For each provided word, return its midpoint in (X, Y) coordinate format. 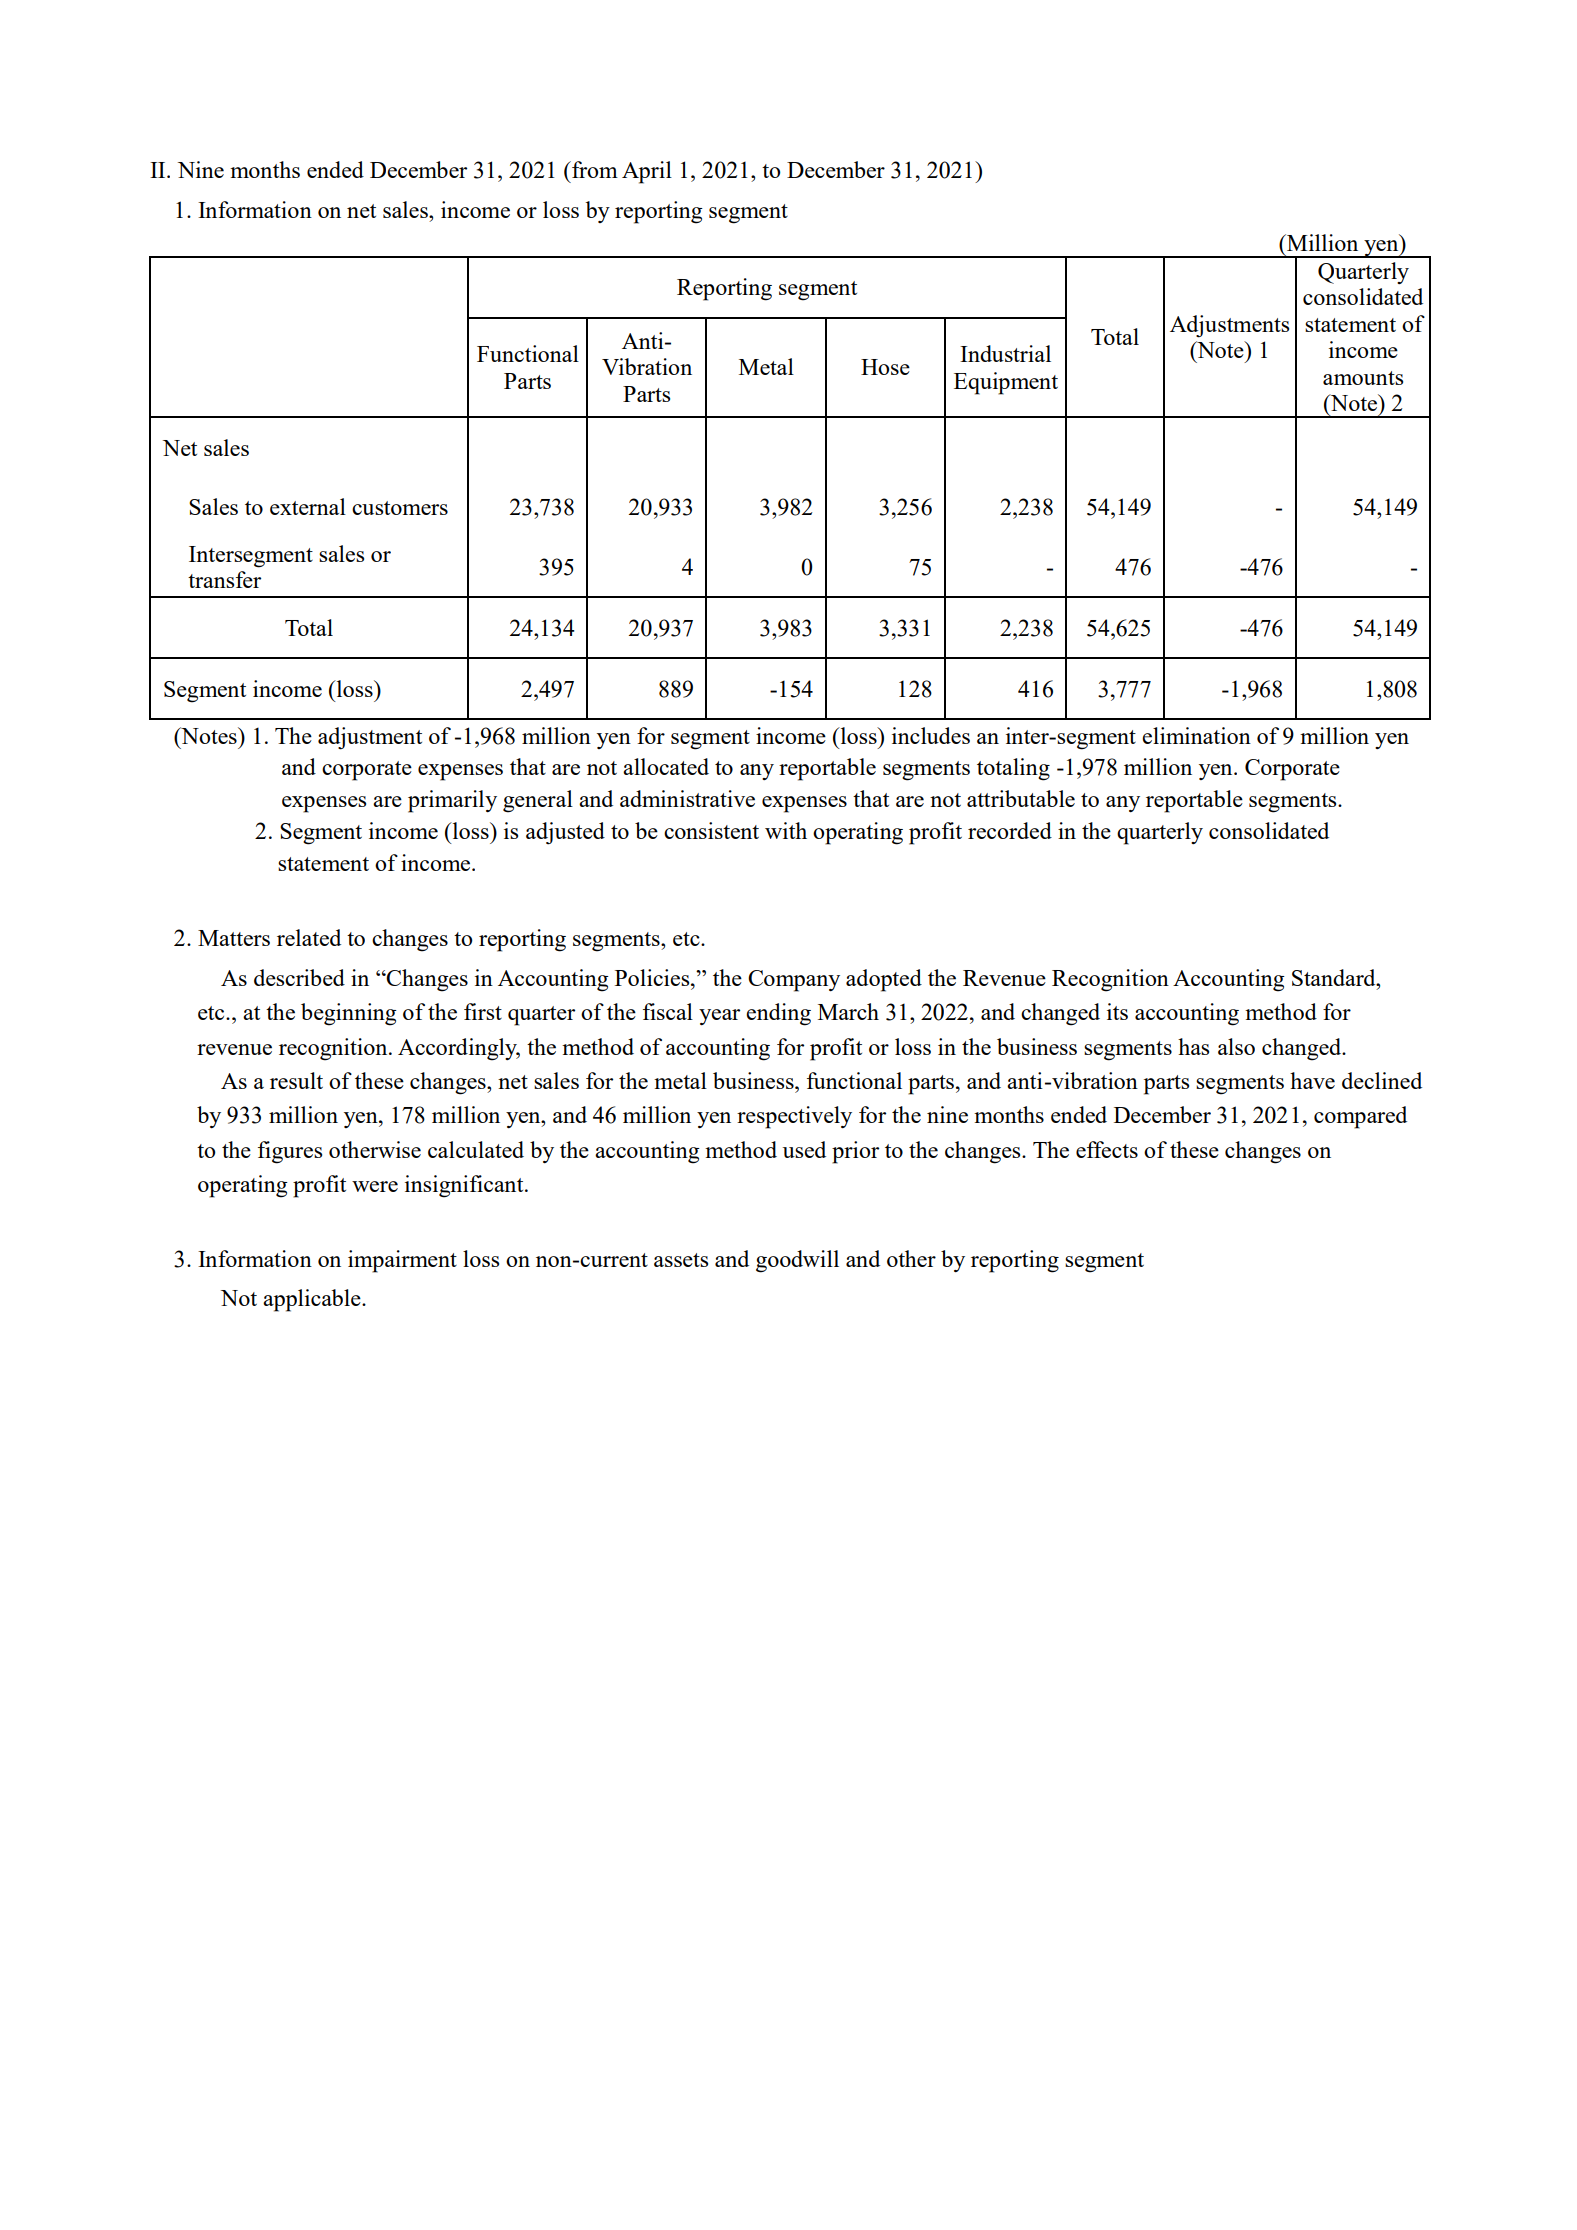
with (786, 830)
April (647, 172)
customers (400, 508)
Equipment (1006, 383)
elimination (1196, 735)
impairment (402, 1261)
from (594, 169)
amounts (1363, 378)
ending (778, 1014)
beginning (349, 1014)
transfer (224, 579)
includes (931, 735)
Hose (885, 367)
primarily (452, 801)
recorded (1010, 830)
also (1236, 1046)
